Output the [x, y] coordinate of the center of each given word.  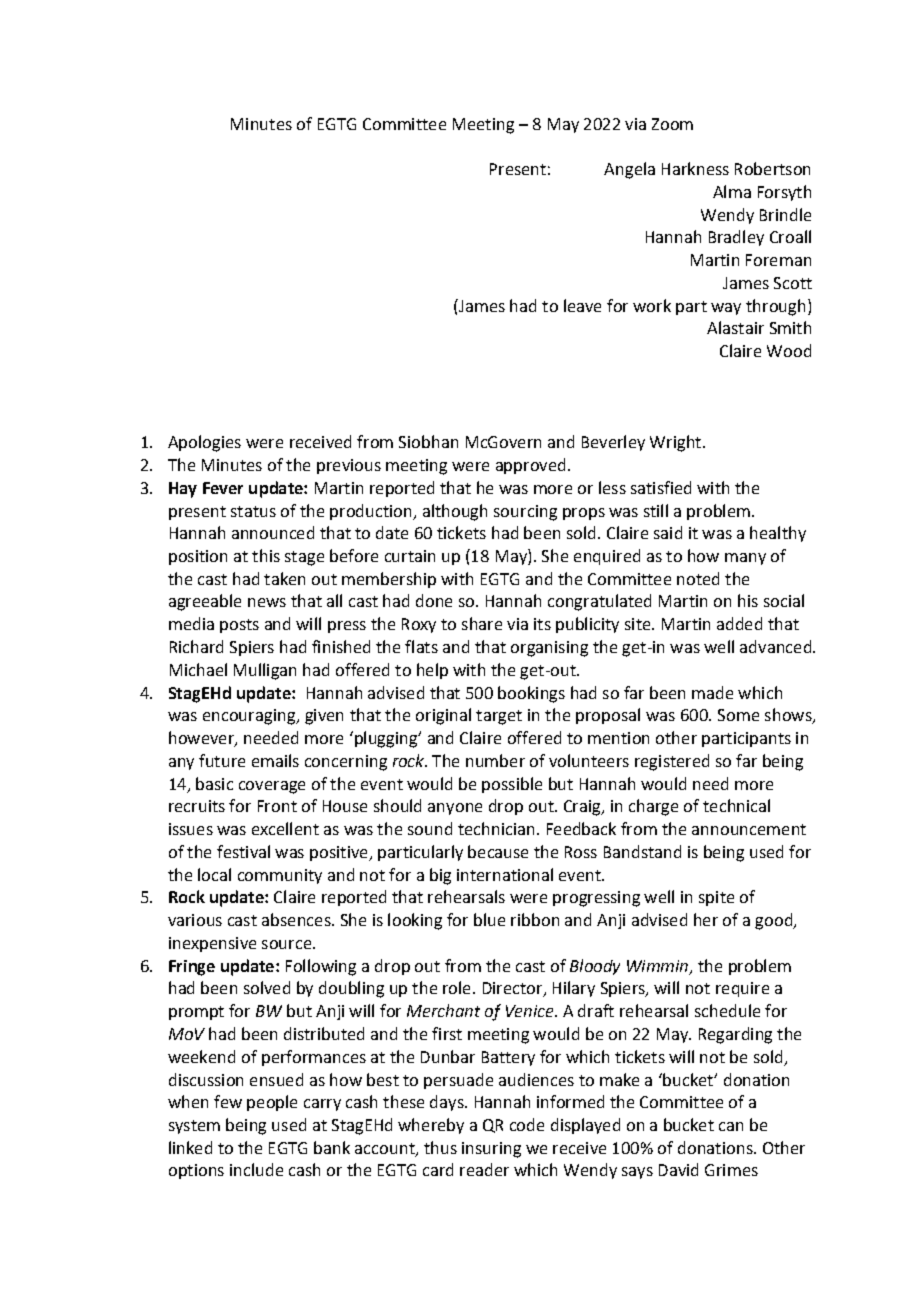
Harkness [695, 168]
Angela [629, 170]
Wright [677, 443]
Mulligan [265, 671]
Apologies [204, 443]
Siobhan [428, 441]
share [482, 623]
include [256, 1169]
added [739, 623]
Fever [223, 488]
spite [716, 898]
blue [489, 919]
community [280, 876]
